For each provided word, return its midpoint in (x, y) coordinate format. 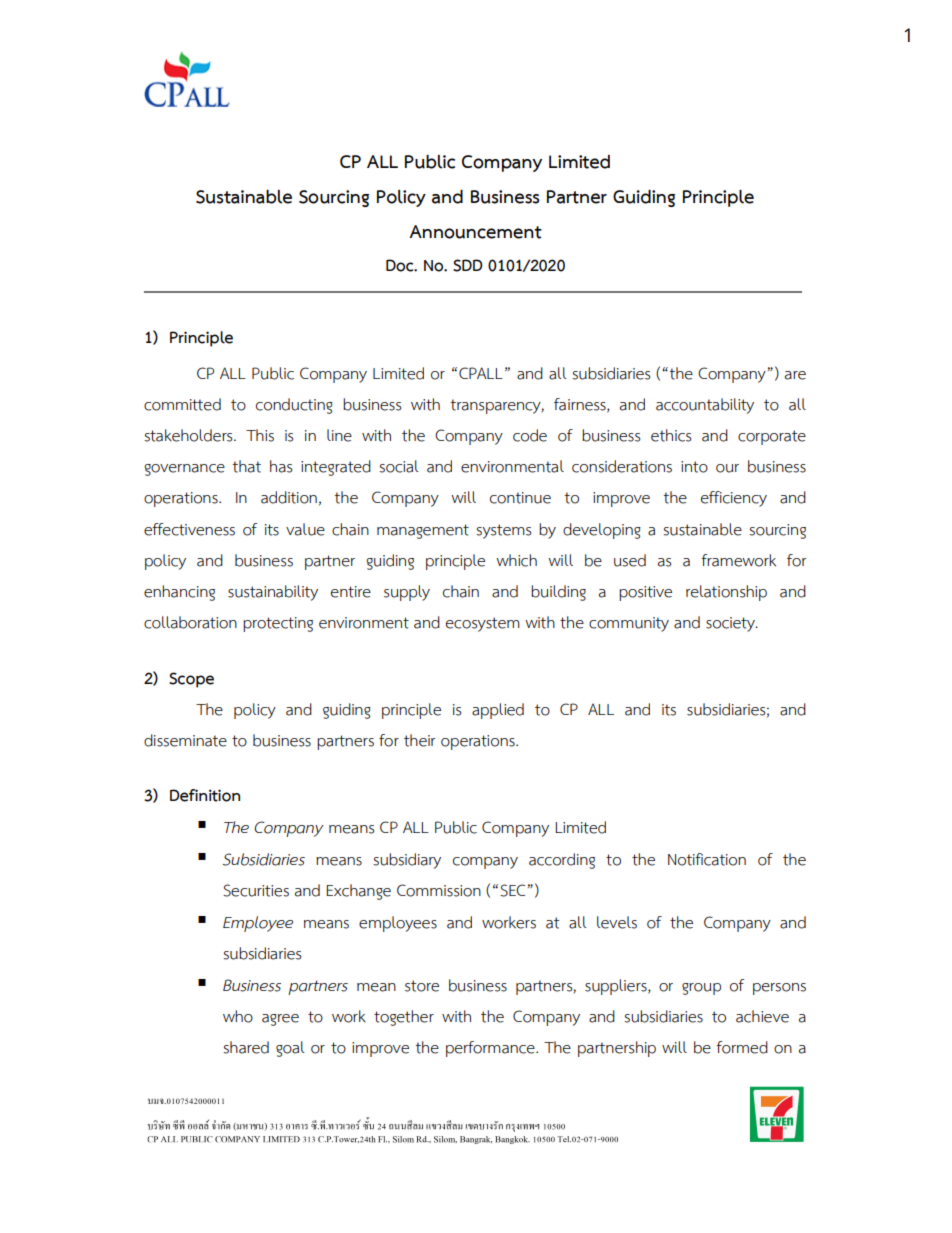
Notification (707, 859)
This (260, 435)
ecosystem (483, 624)
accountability (705, 406)
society (731, 624)
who (238, 1016)
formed (742, 1047)
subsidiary (407, 861)
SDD (467, 265)
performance (491, 1049)
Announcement (475, 232)
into (694, 467)
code (530, 435)
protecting (278, 624)
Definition (205, 795)
